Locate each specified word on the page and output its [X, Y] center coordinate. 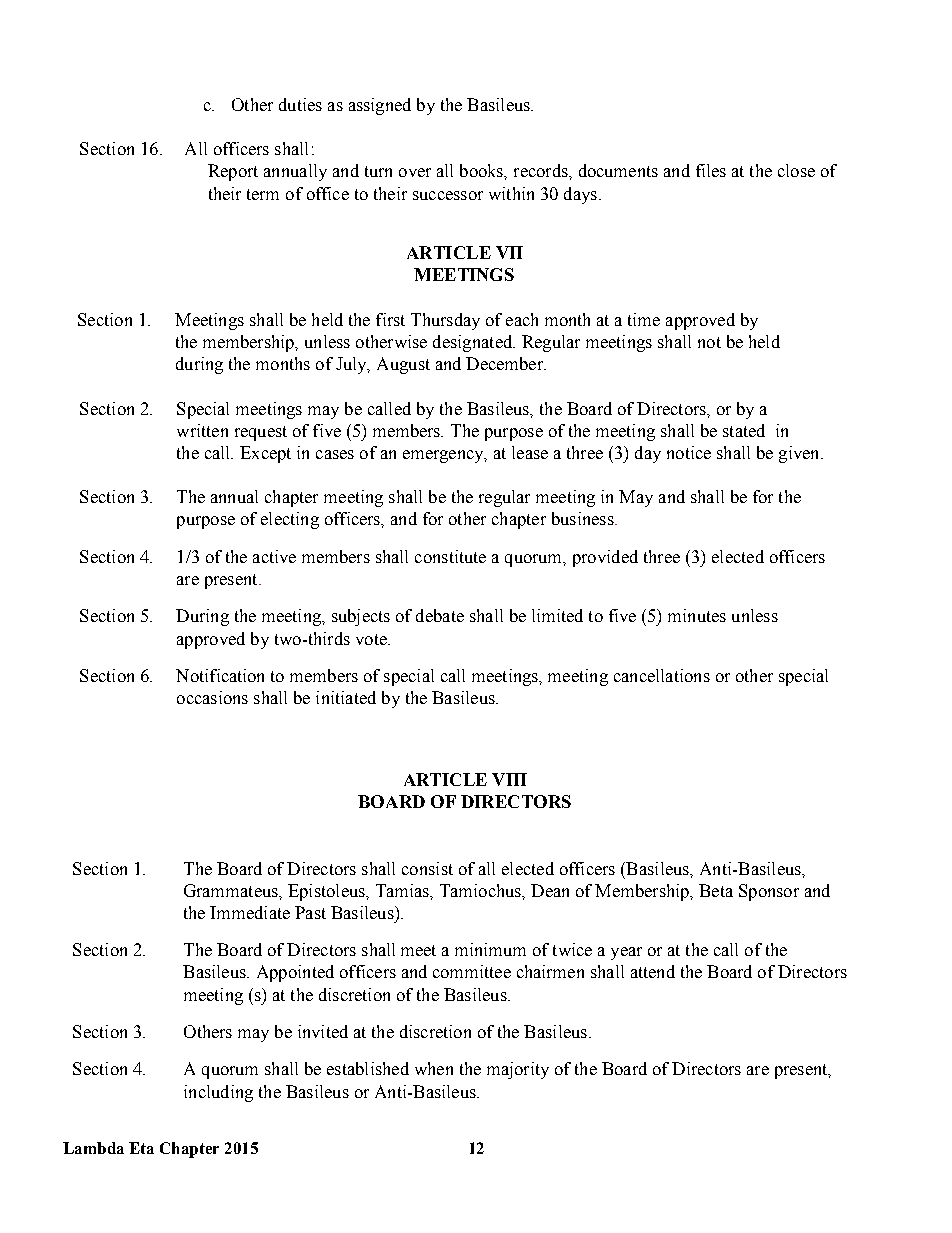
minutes [697, 615]
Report [233, 172]
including [218, 1093]
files [711, 170]
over [415, 172]
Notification [220, 675]
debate [440, 615]
